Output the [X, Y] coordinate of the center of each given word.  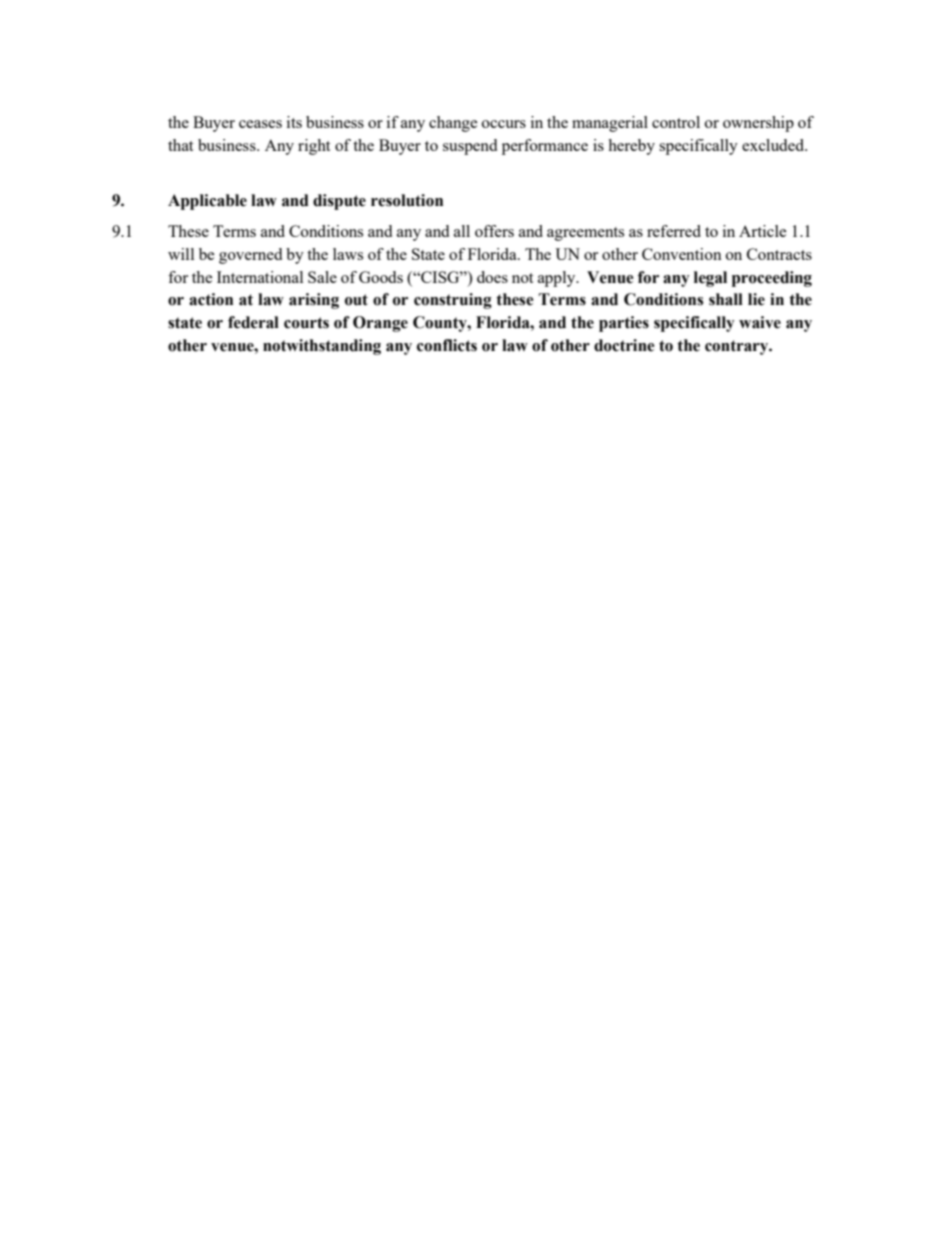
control [676, 122]
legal [710, 279]
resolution [407, 200]
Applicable [207, 202]
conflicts [447, 345]
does [492, 277]
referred [674, 231]
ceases [260, 124]
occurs [504, 124]
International [260, 277]
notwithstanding [322, 347]
